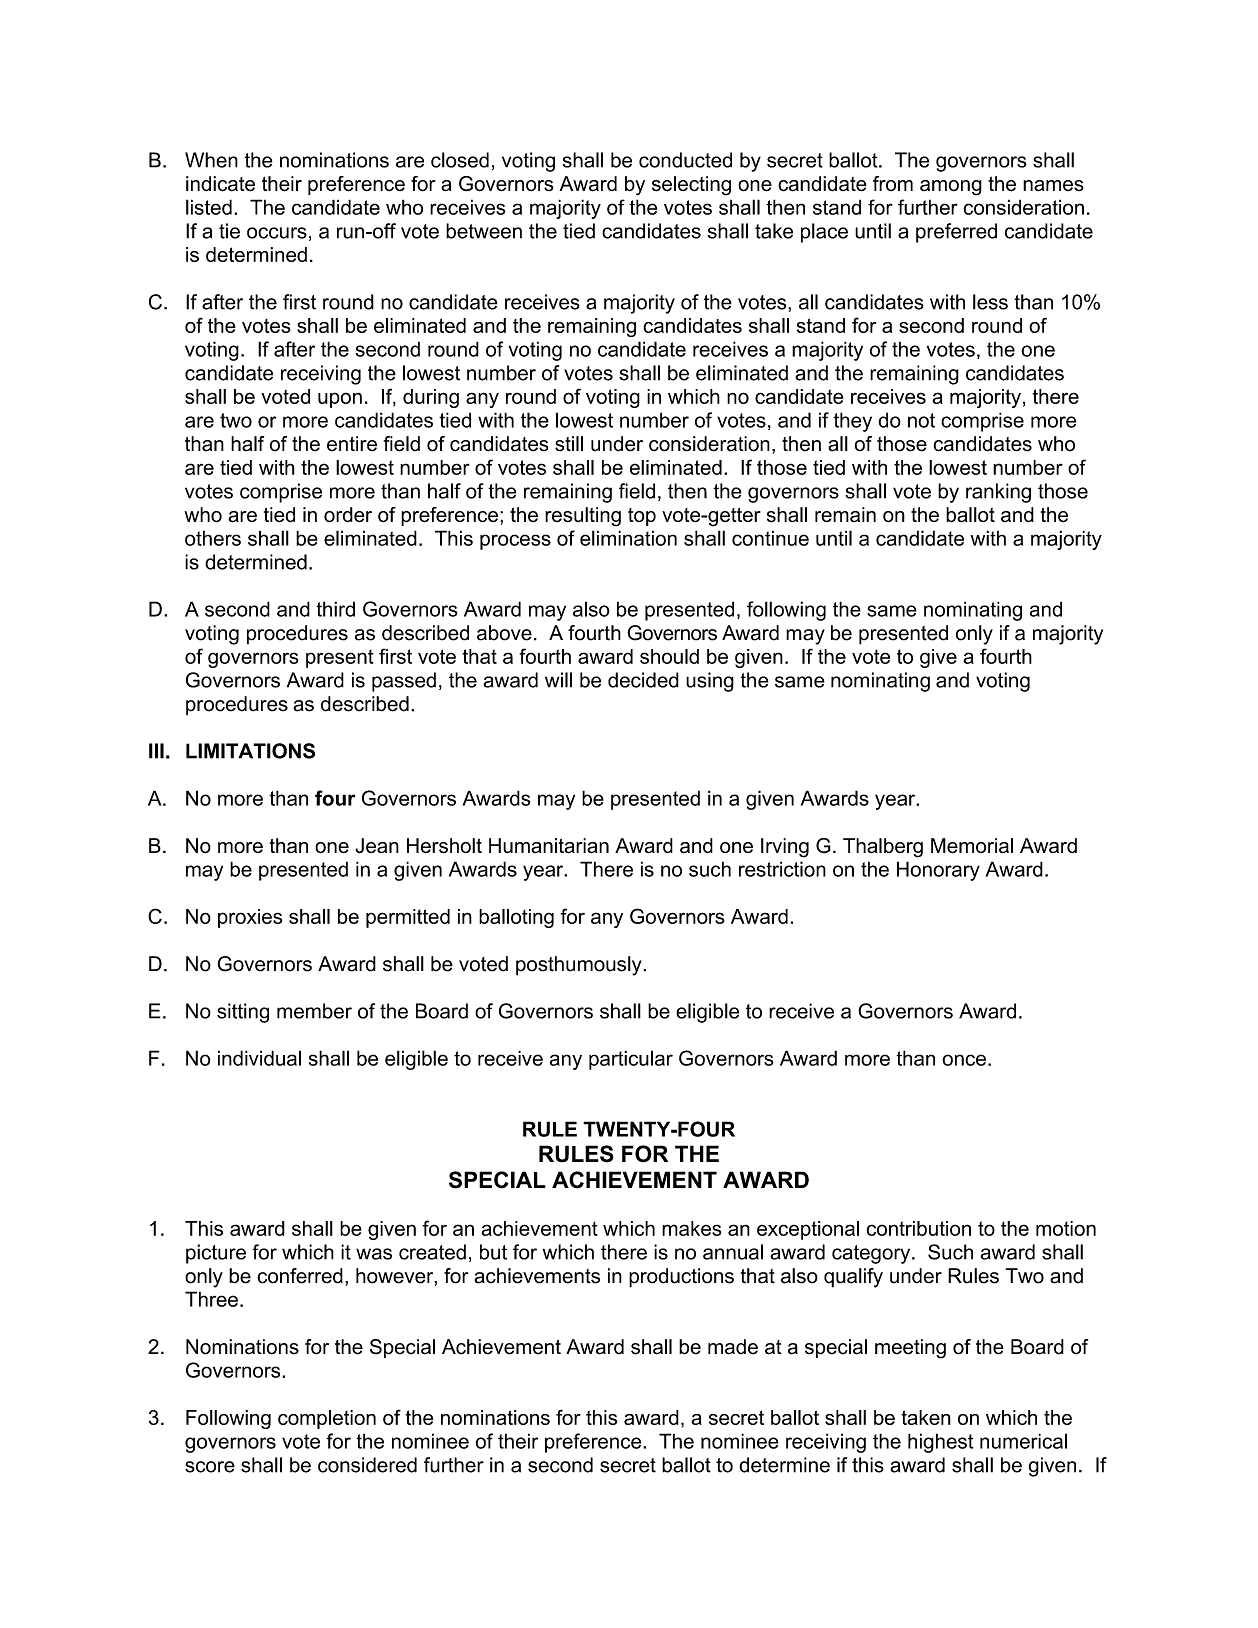 The image size is (1258, 1628). Describe the element at coordinates (327, 1419) in the screenshot. I see `completion` at that location.
